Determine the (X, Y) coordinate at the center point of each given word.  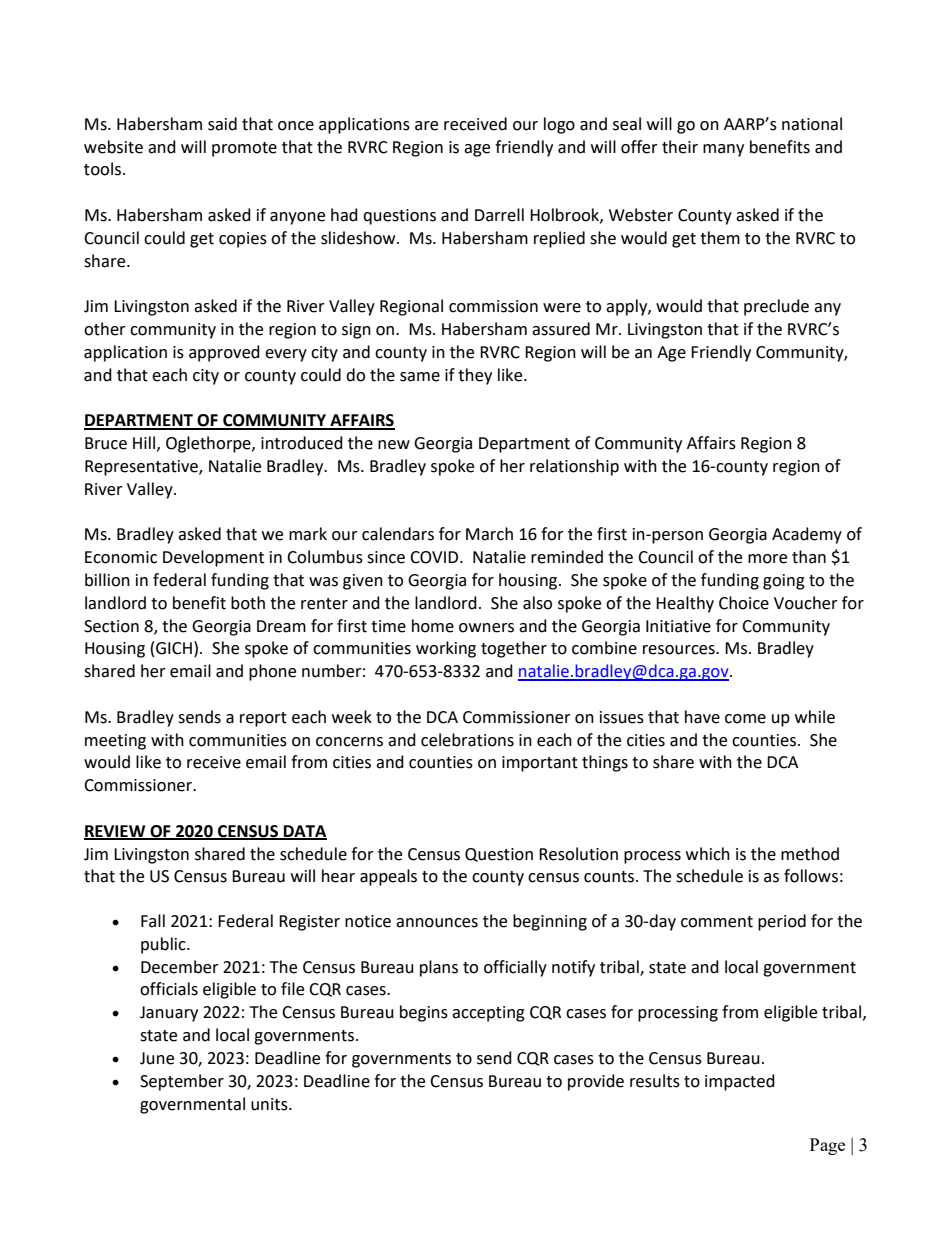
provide (596, 1082)
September (182, 1082)
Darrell (499, 215)
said (222, 124)
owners (486, 628)
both (248, 603)
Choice (744, 603)
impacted (740, 1082)
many (723, 150)
